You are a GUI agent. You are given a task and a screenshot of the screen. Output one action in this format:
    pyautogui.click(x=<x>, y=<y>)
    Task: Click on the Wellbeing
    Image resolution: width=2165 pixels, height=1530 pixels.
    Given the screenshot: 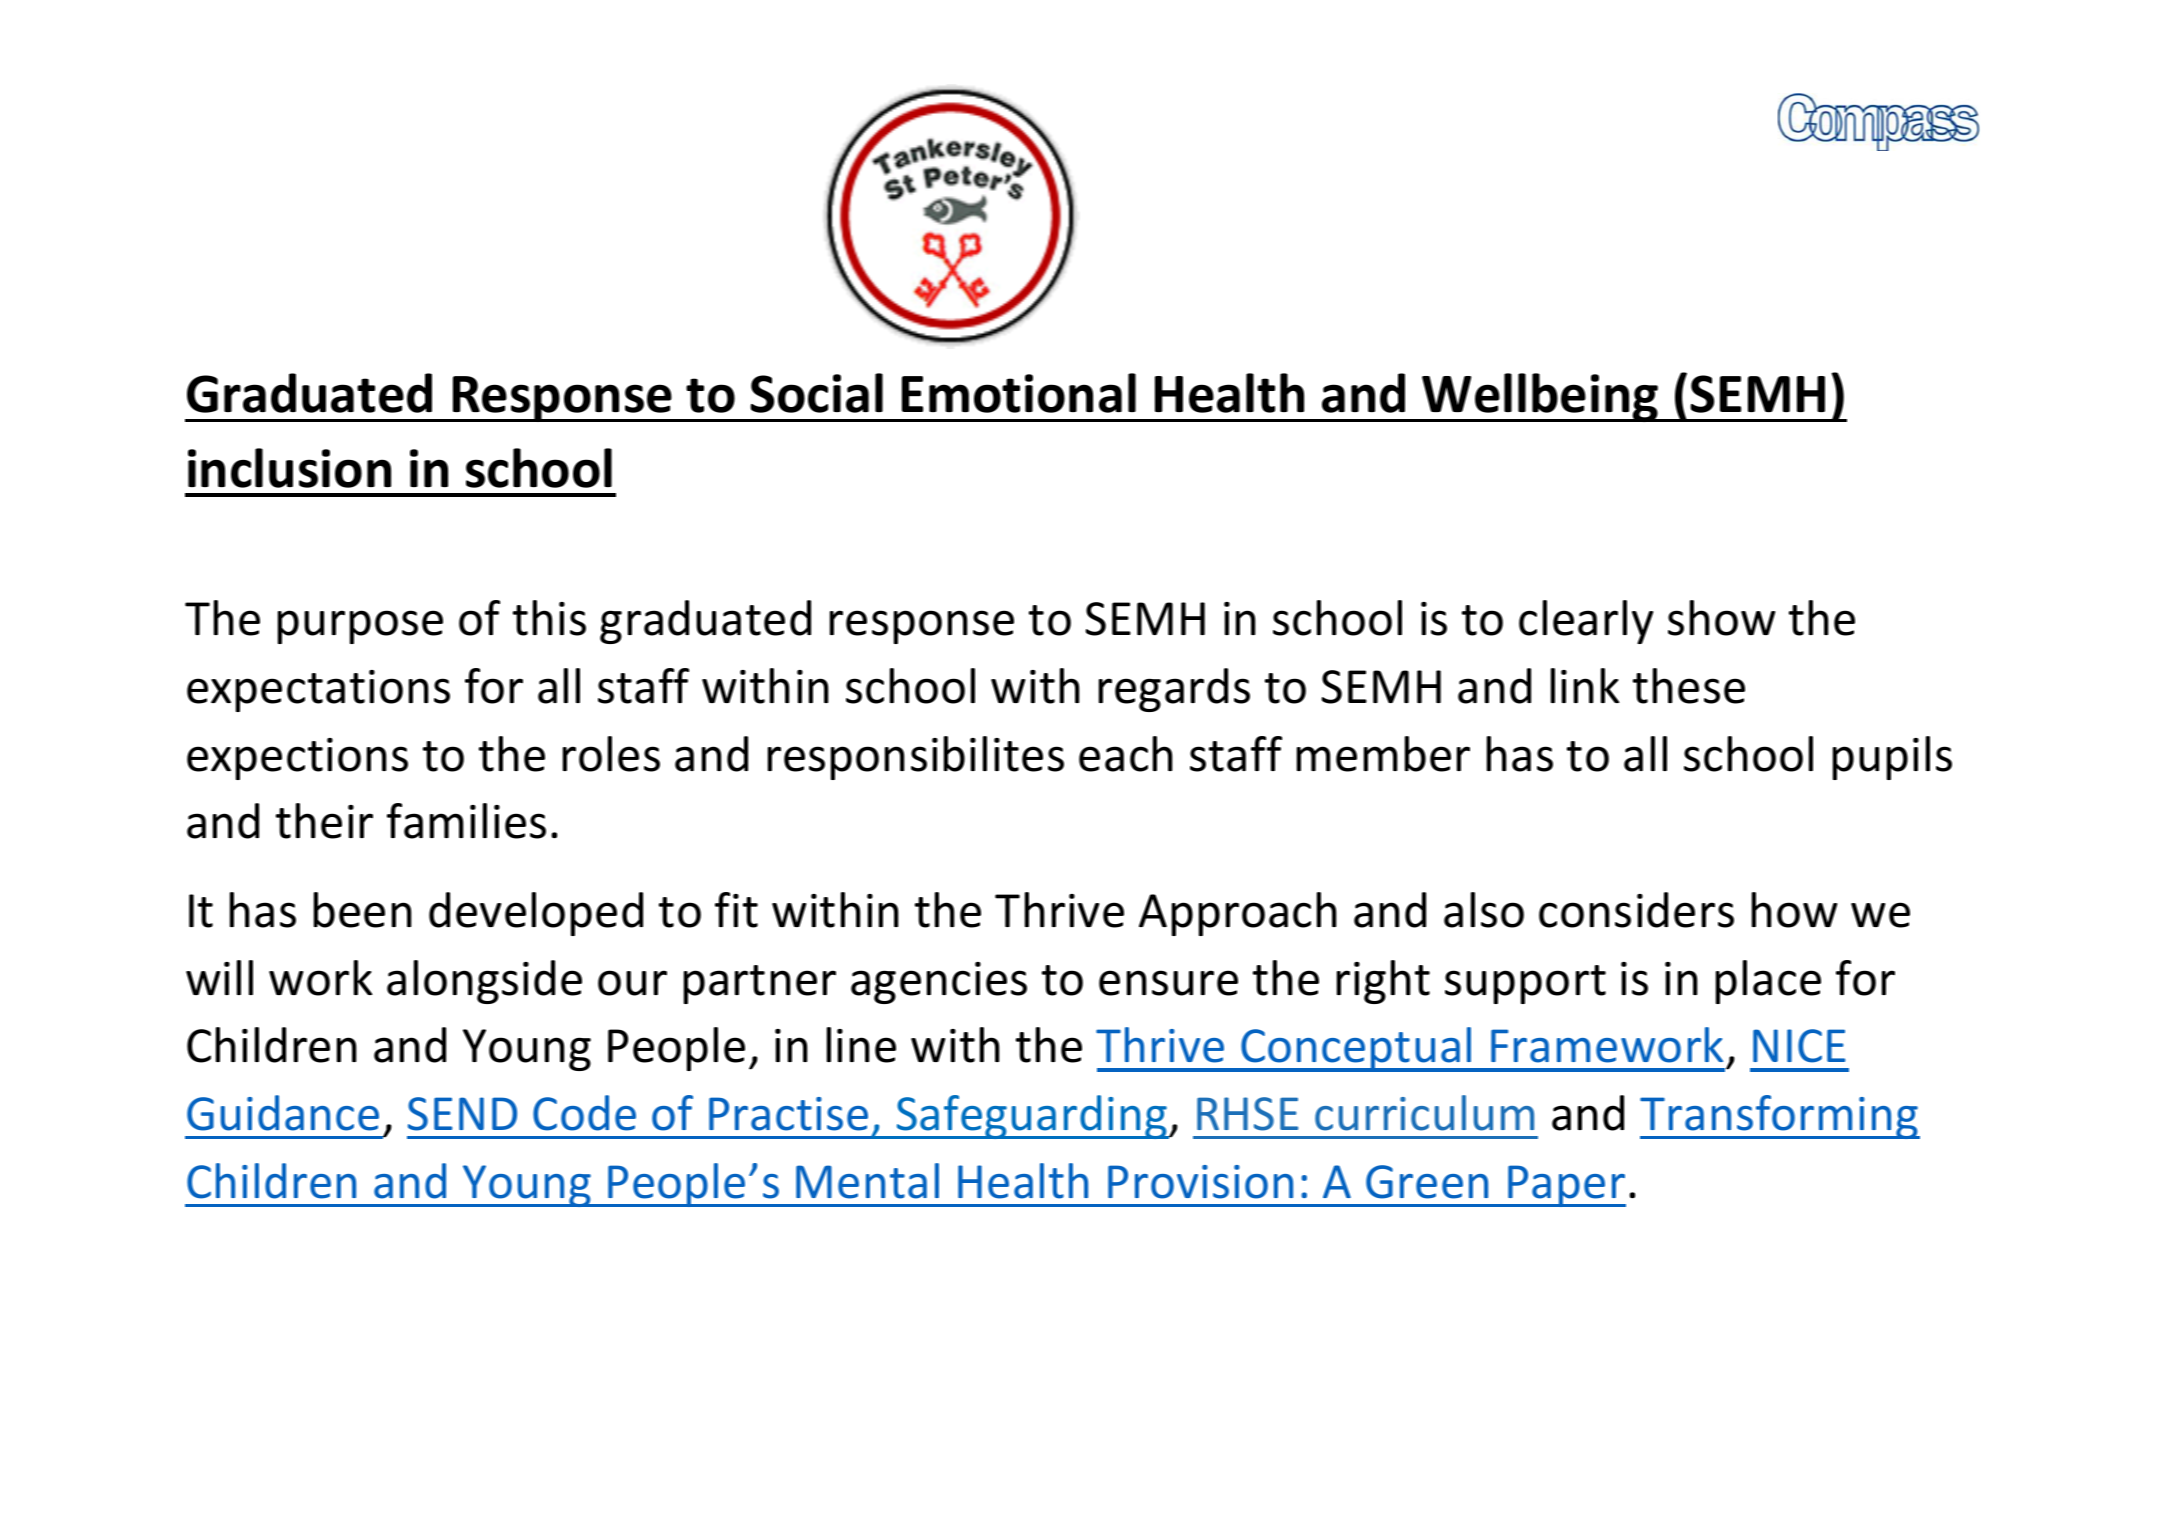 What is the action you would take?
    pyautogui.click(x=1541, y=397)
